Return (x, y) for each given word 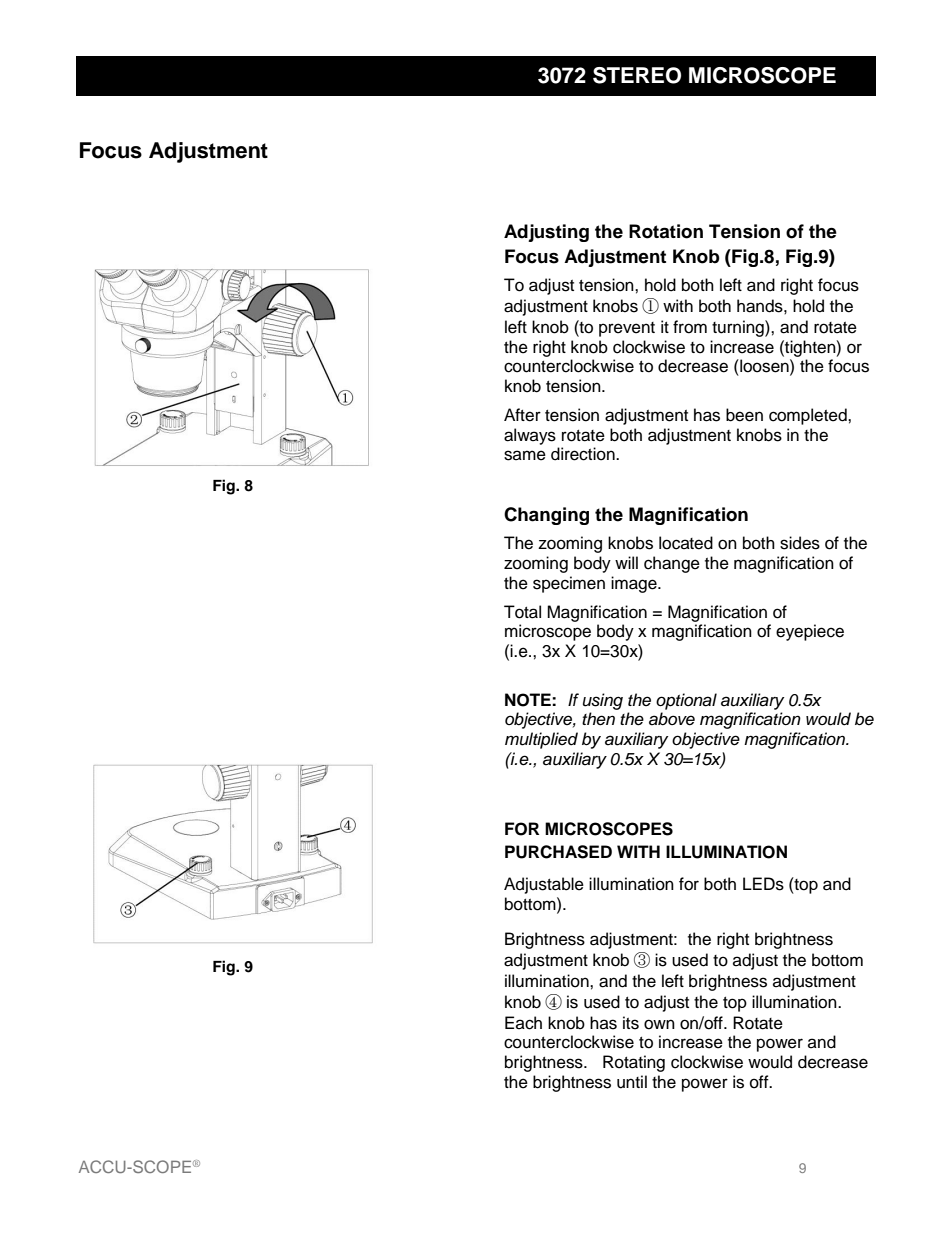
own (659, 1024)
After (522, 415)
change (672, 564)
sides (800, 543)
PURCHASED (558, 852)
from (690, 327)
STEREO (637, 75)
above (672, 719)
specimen (569, 584)
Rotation (666, 231)
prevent (627, 329)
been (744, 415)
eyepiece (810, 632)
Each (523, 1023)
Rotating (634, 1063)
